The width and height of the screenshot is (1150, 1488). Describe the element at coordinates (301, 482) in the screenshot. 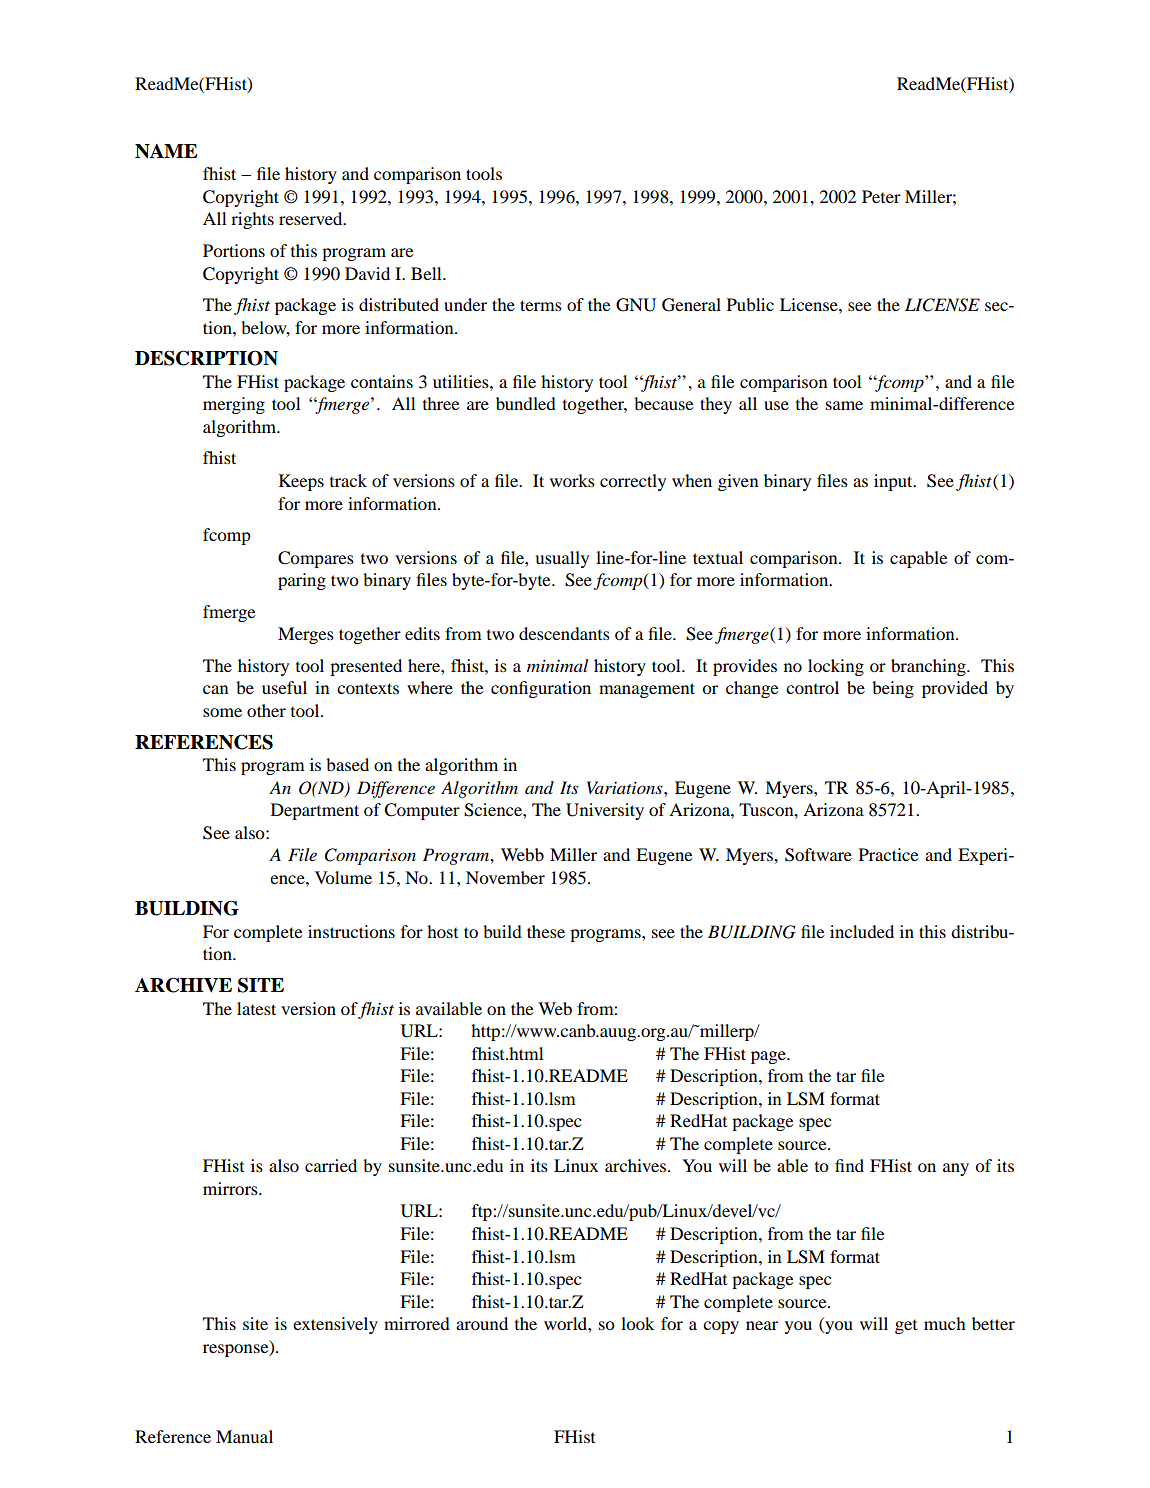

I see `Keeps` at that location.
